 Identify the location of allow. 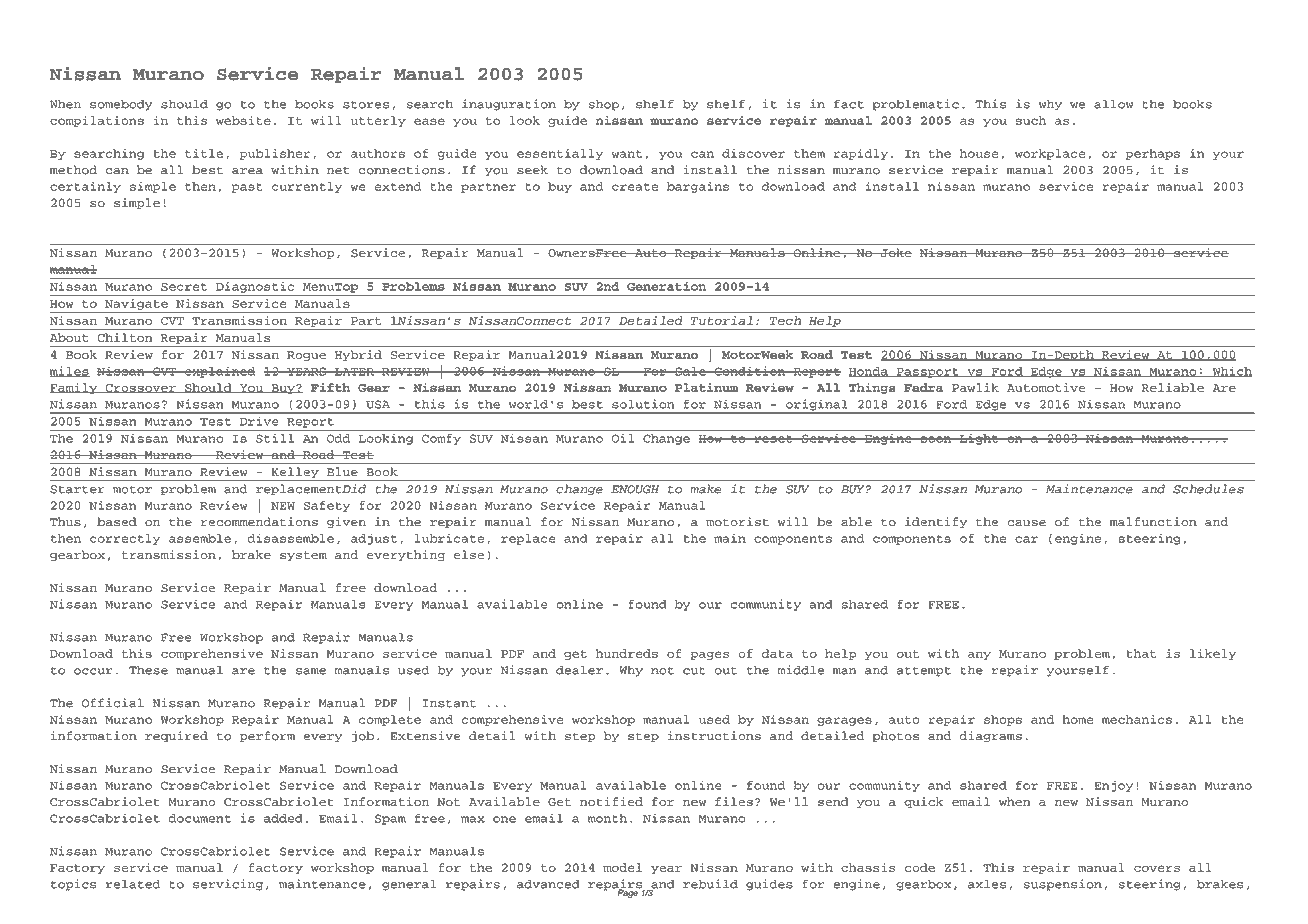
(1113, 104).
